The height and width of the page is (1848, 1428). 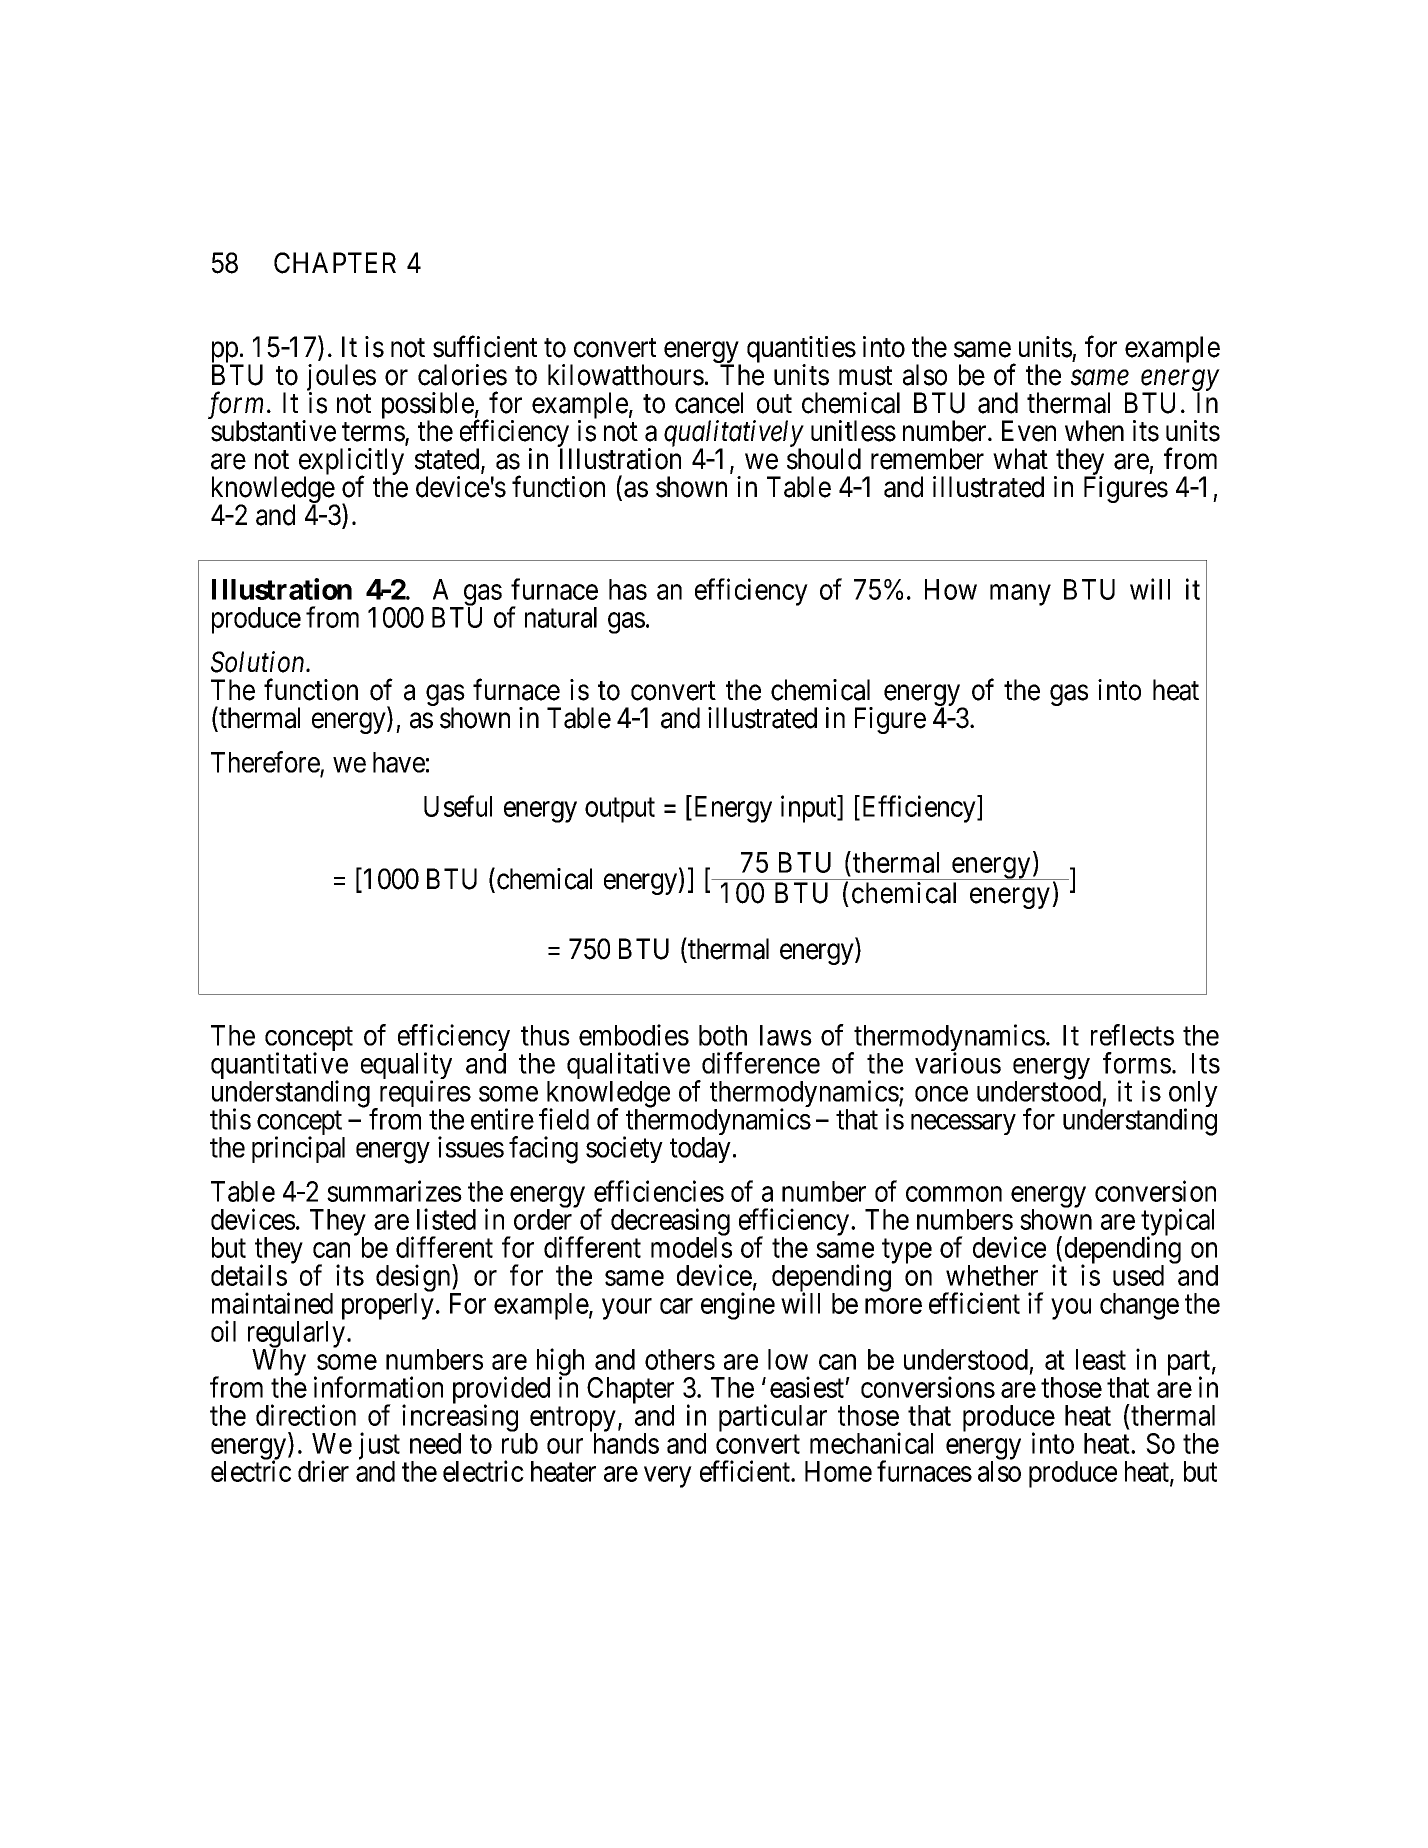 I want to click on only, so click(x=1193, y=1095).
